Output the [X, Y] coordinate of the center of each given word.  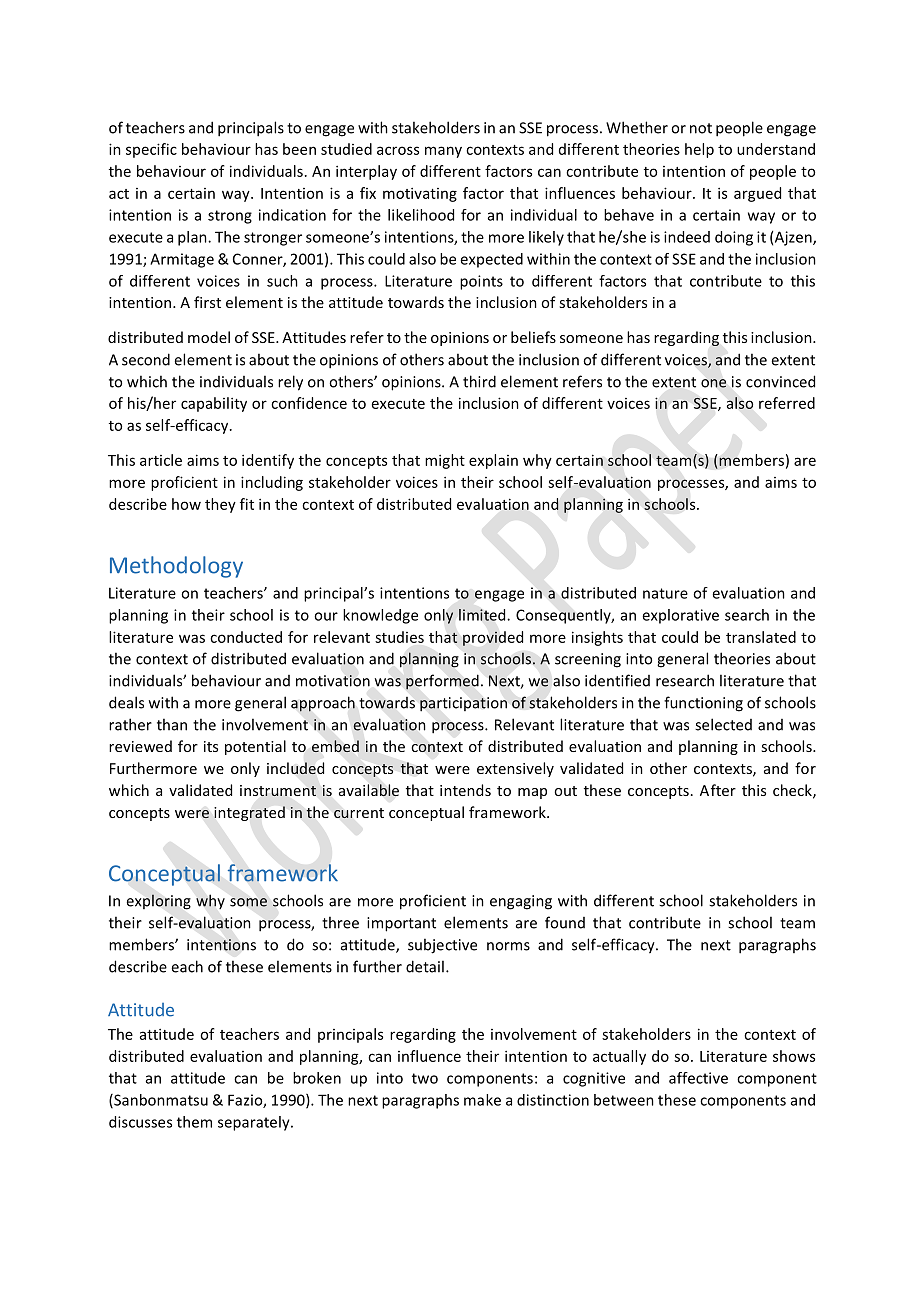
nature [665, 593]
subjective [442, 946]
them [194, 1122]
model [209, 337]
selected [723, 724]
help [699, 150]
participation [463, 704]
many [443, 152]
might [445, 461]
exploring [158, 902]
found [565, 922]
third [479, 381]
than [172, 724]
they [220, 505]
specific [151, 150]
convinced [780, 381]
